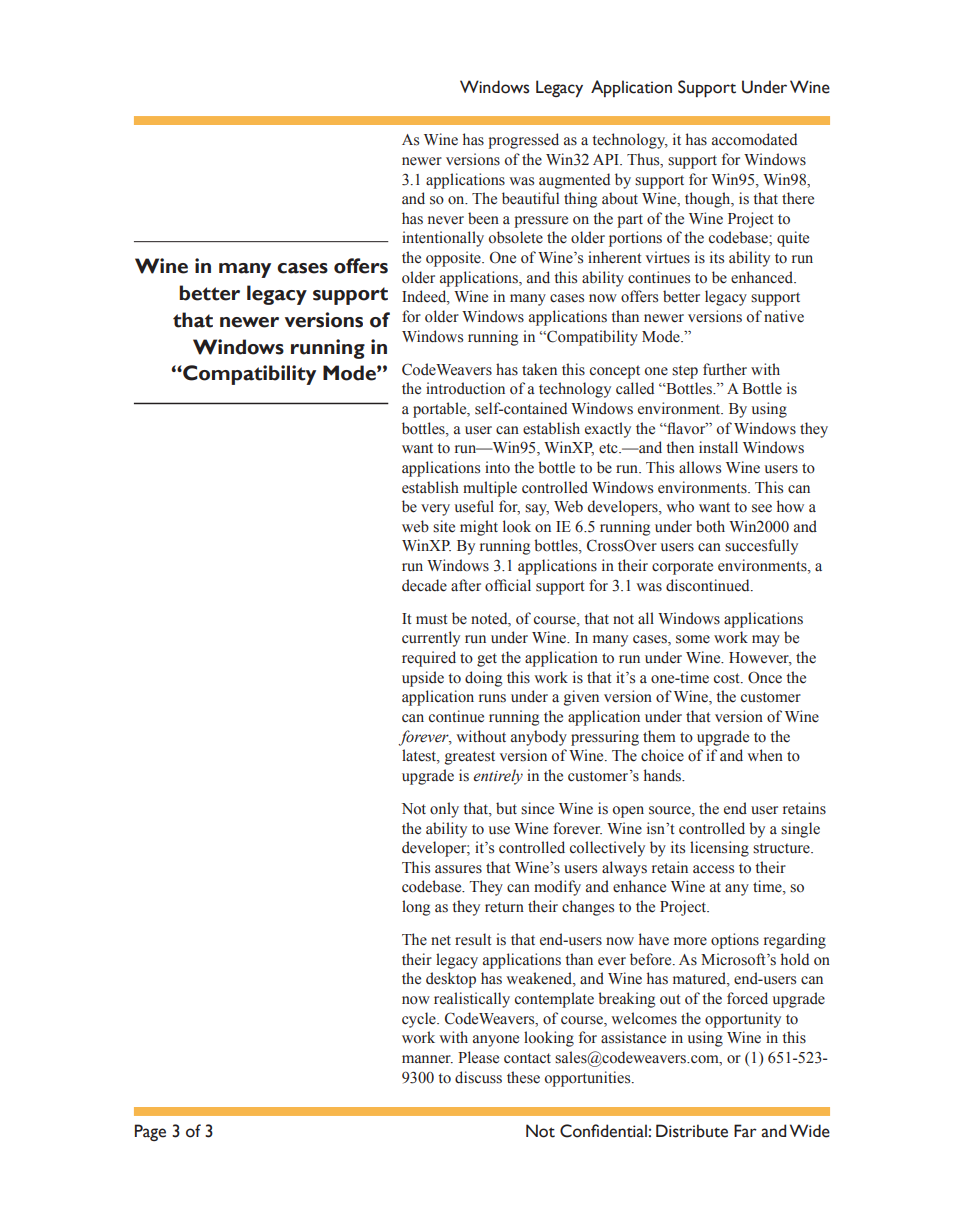 The image size is (964, 1232). What do you see at coordinates (435, 510) in the screenshot?
I see `very` at bounding box center [435, 510].
